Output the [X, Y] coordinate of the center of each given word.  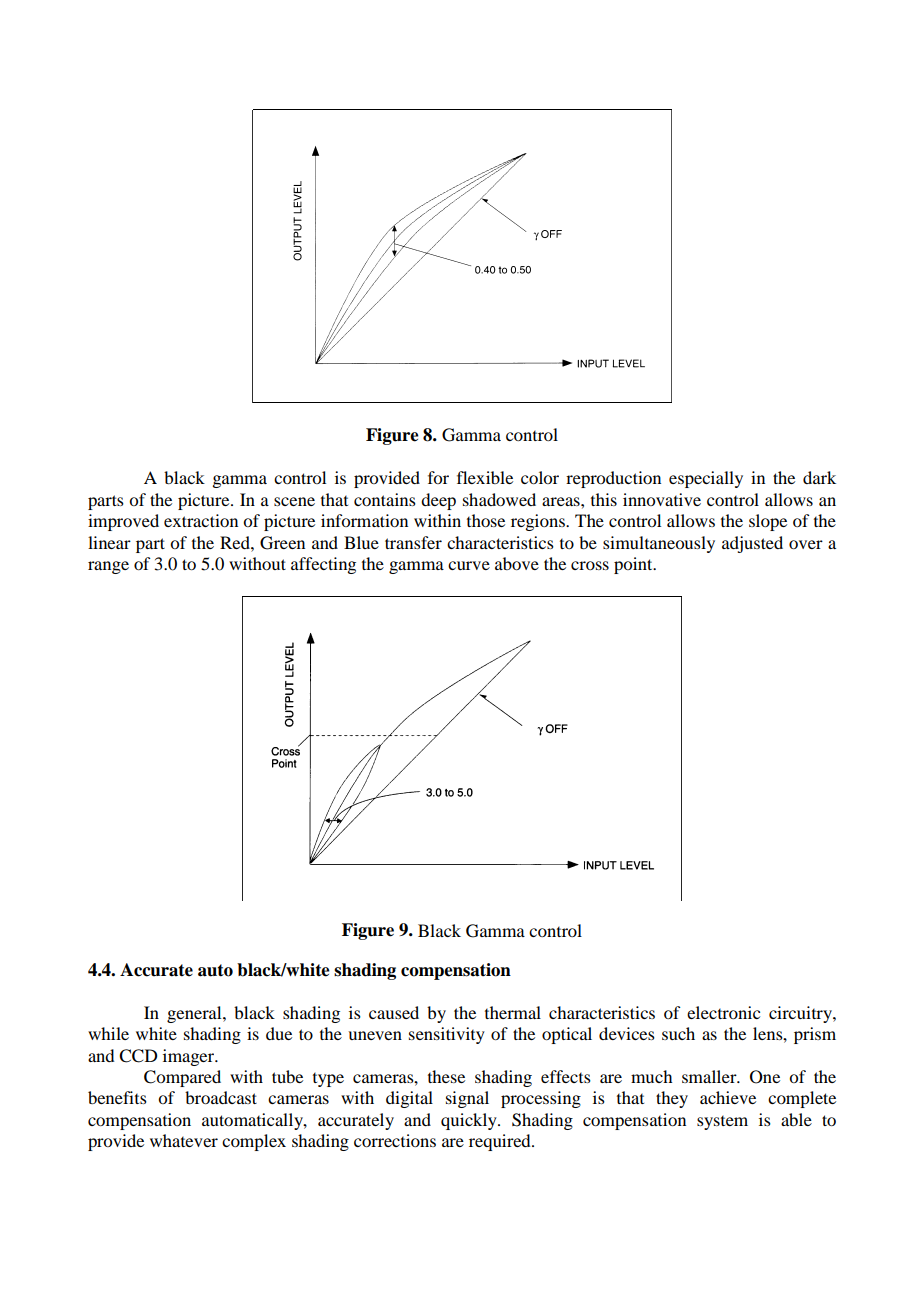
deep [438, 501]
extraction [201, 520]
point [634, 565]
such [678, 1033]
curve [469, 565]
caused [394, 1012]
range [108, 567]
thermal [513, 1012]
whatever [184, 1140]
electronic [723, 1012]
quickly [470, 1121]
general [195, 1014]
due [279, 1033]
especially [706, 479]
